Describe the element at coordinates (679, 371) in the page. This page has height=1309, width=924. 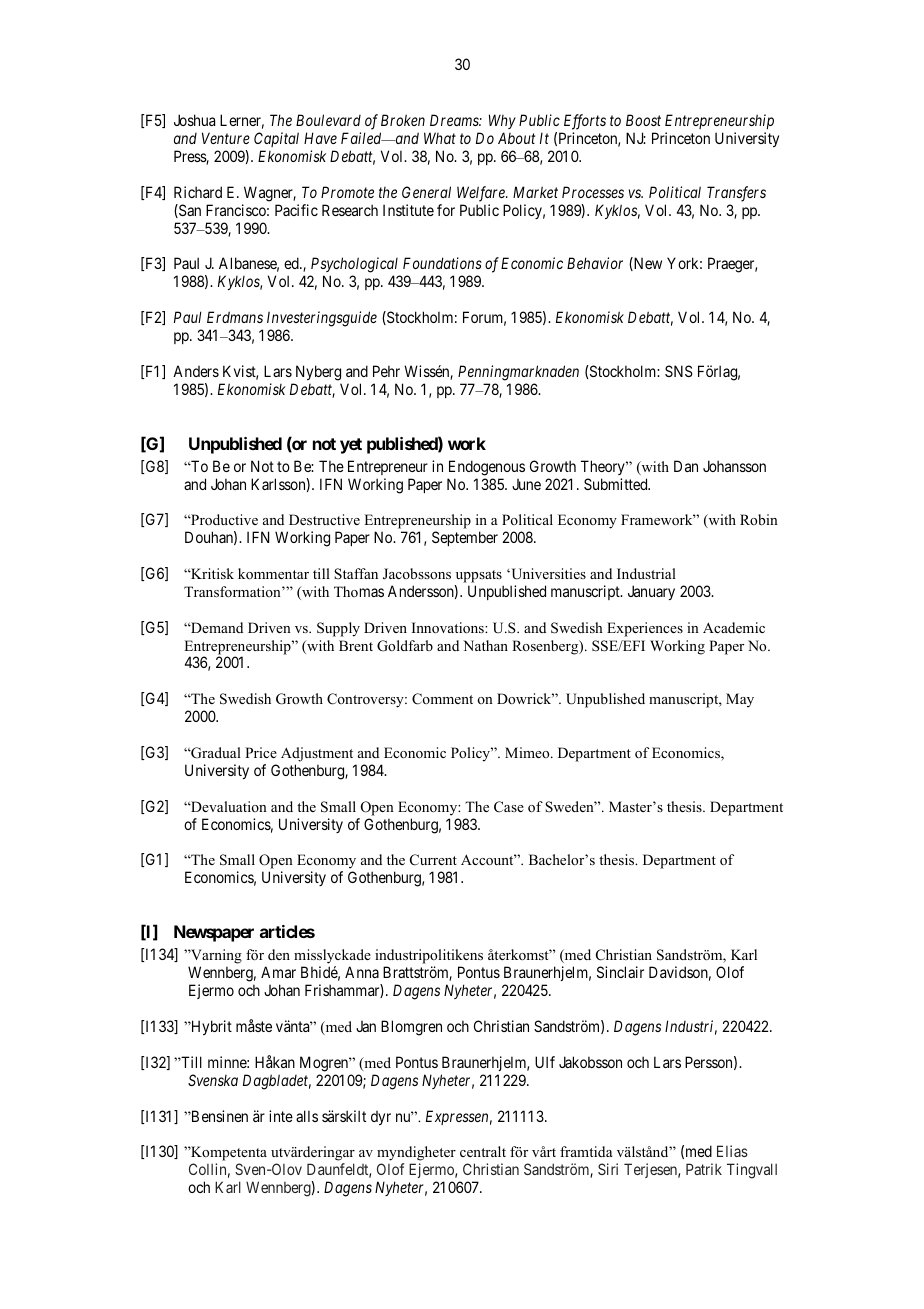
I see `SNS` at that location.
